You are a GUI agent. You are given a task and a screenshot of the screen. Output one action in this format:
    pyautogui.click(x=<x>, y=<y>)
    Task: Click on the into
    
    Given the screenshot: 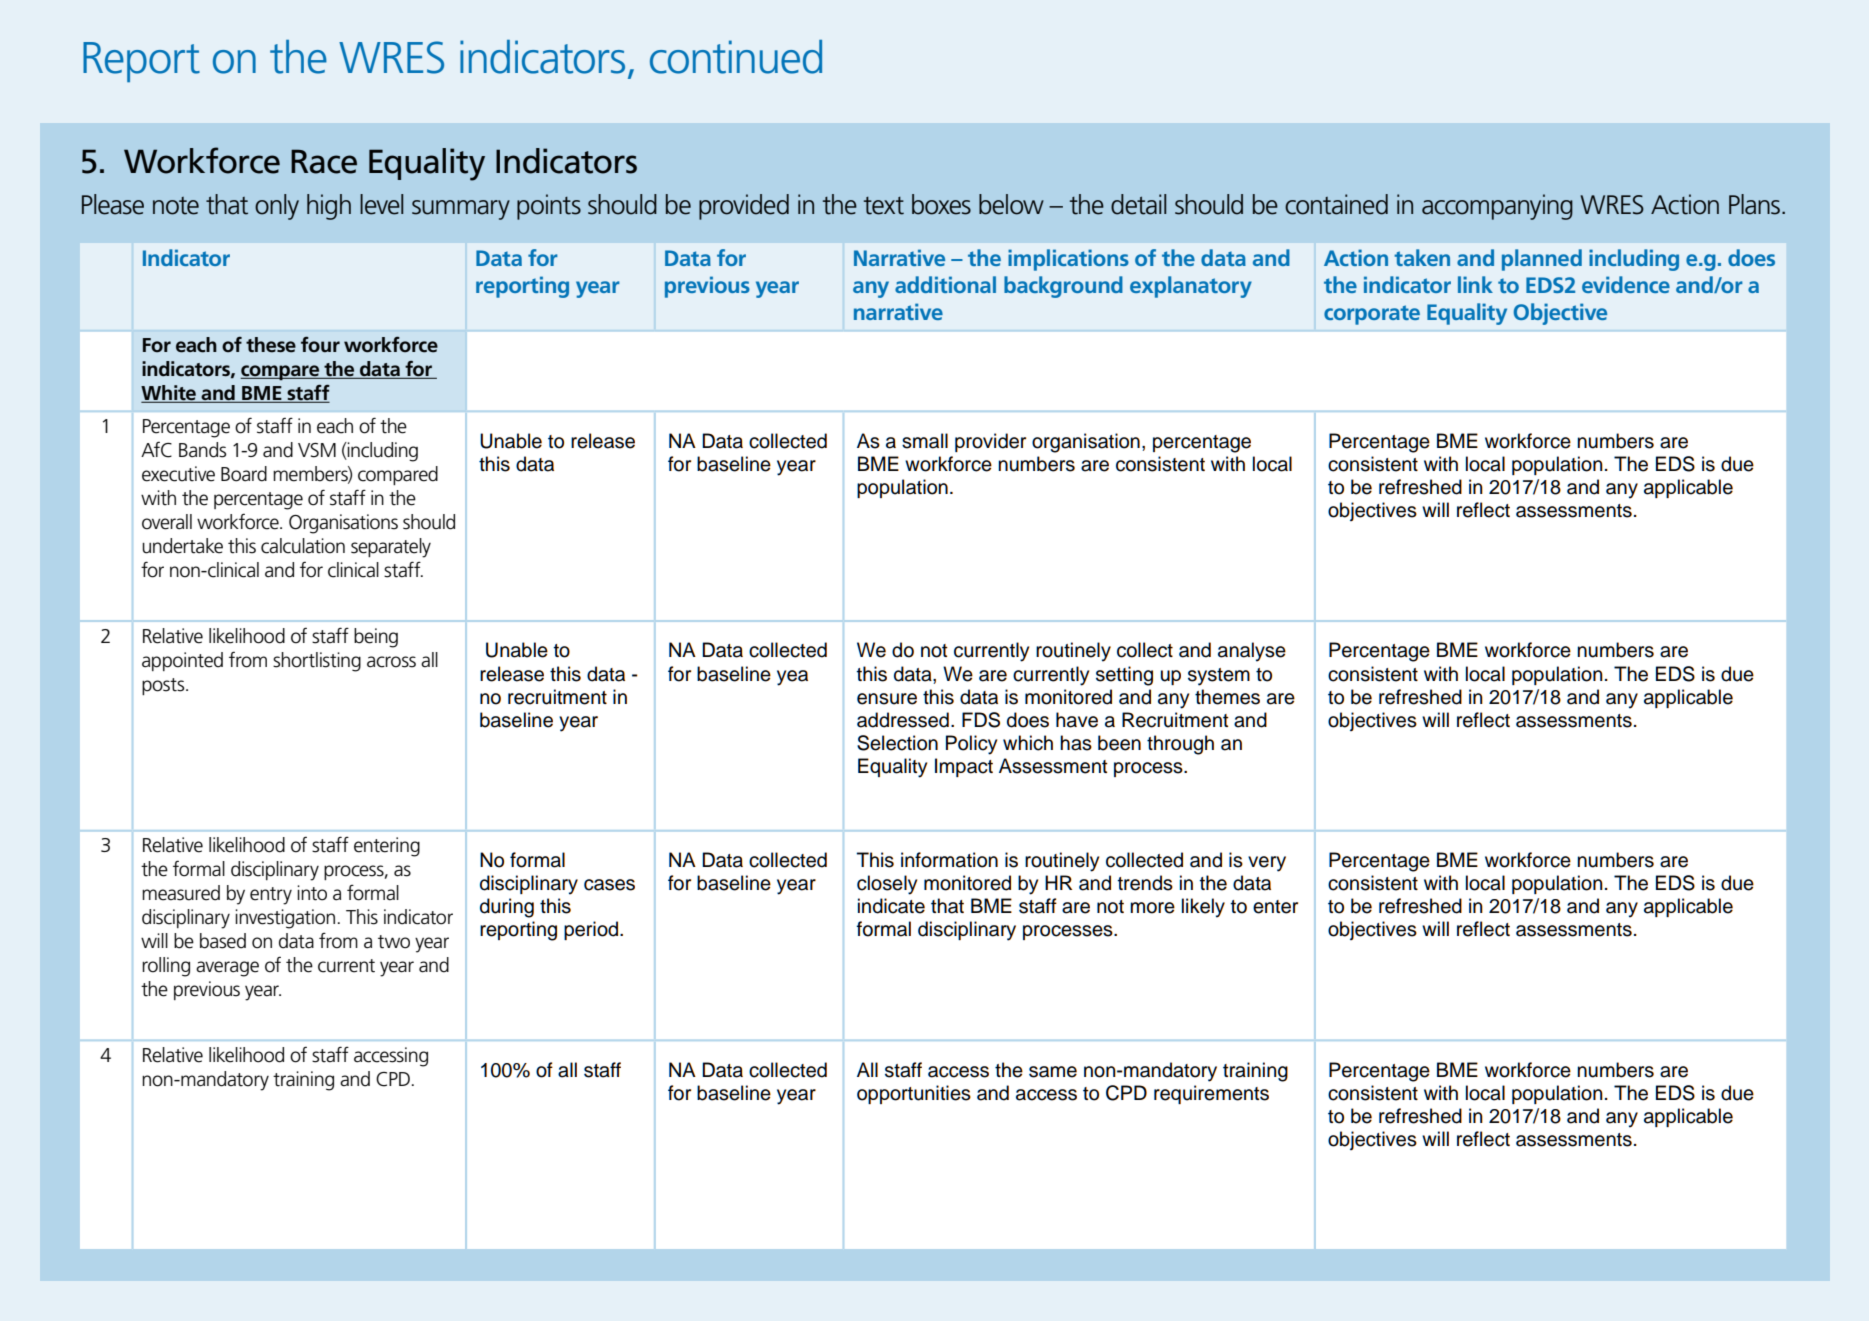 What is the action you would take?
    pyautogui.click(x=312, y=893)
